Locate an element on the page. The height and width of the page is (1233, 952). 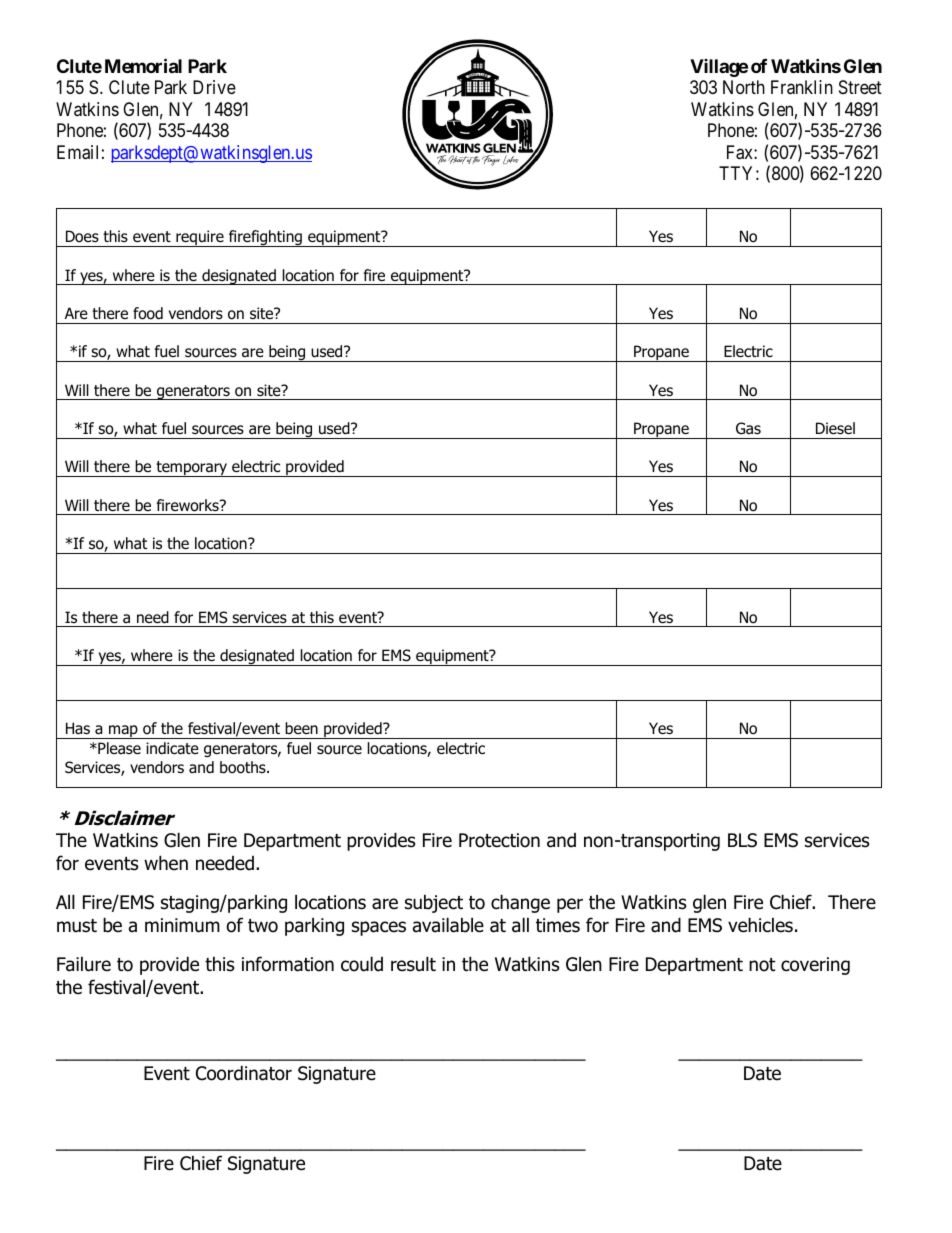
Coordinator is located at coordinates (244, 1073).
